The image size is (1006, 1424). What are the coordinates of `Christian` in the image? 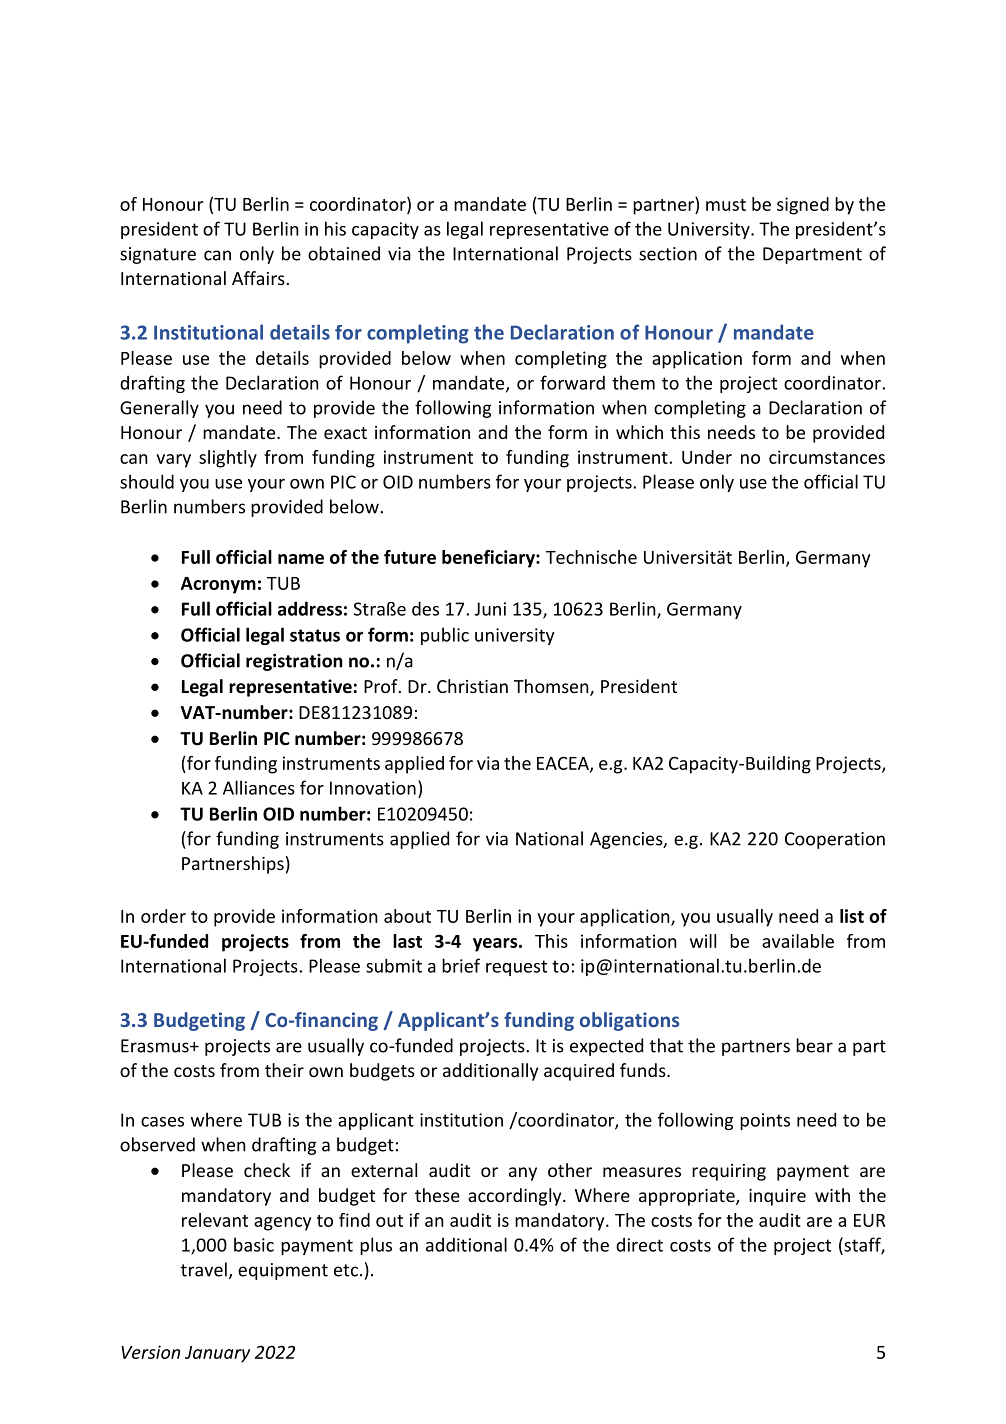 It's located at (472, 686).
